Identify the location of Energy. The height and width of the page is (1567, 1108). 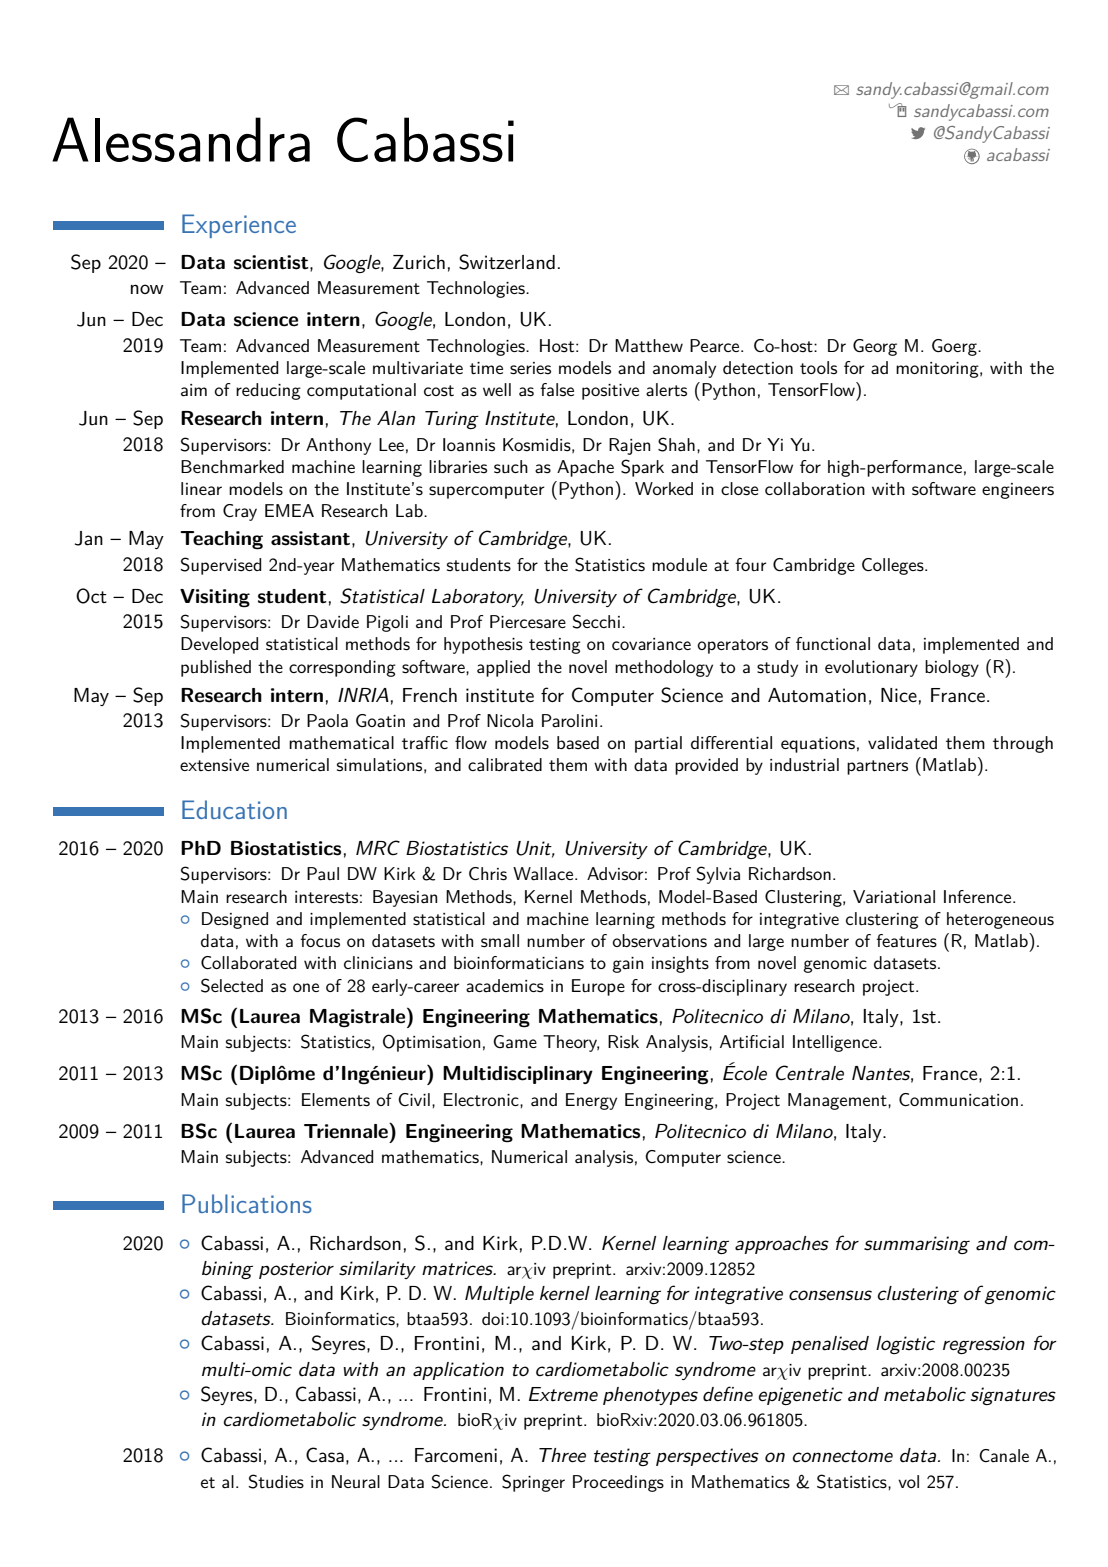
(591, 1101).
